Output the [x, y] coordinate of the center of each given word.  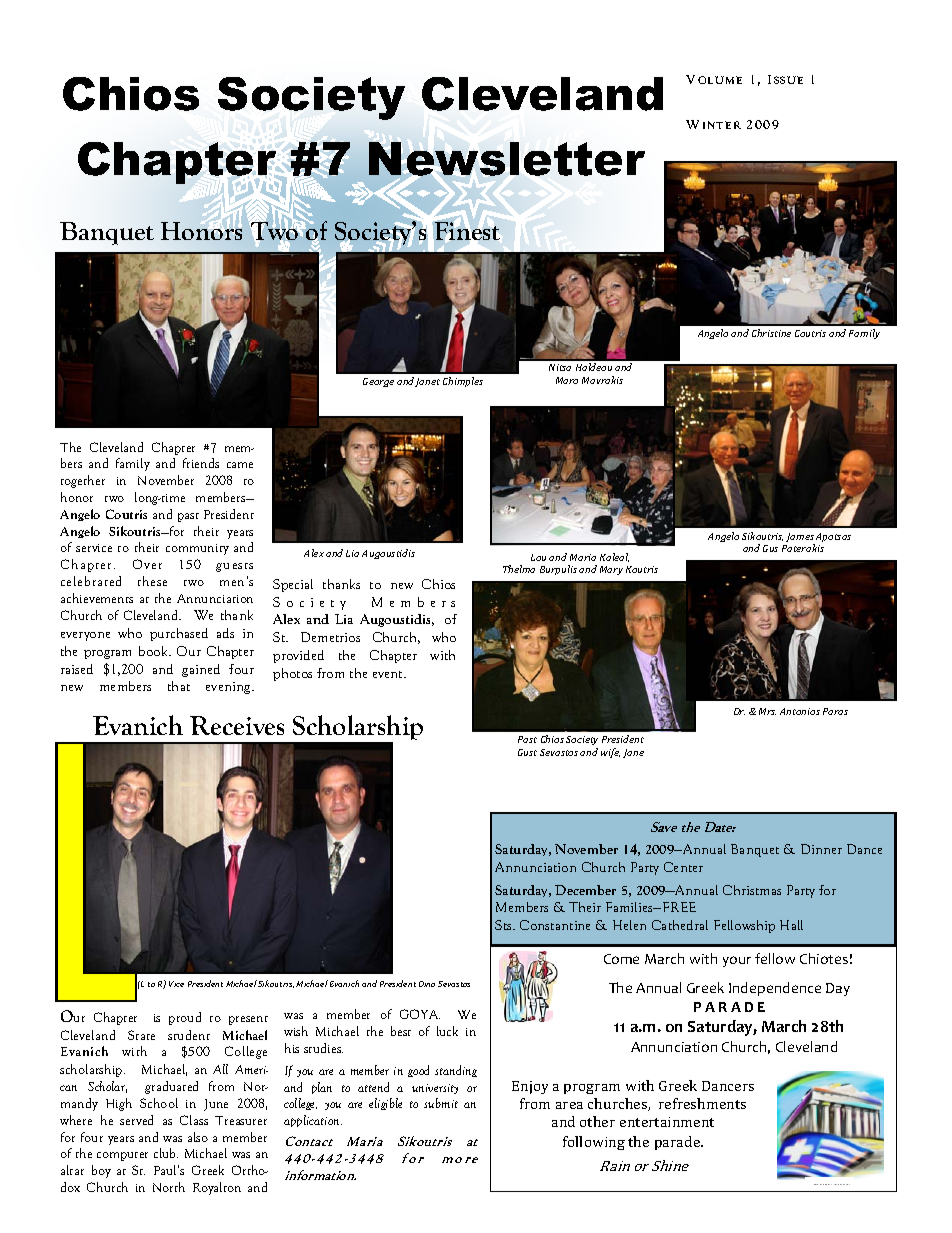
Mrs [767, 711]
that [179, 686]
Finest [467, 231]
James [800, 539]
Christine [771, 333]
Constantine [555, 925]
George [378, 382]
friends [201, 463]
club [166, 1153]
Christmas [752, 890]
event [389, 674]
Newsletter [507, 159]
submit [441, 1103]
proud [185, 1018]
